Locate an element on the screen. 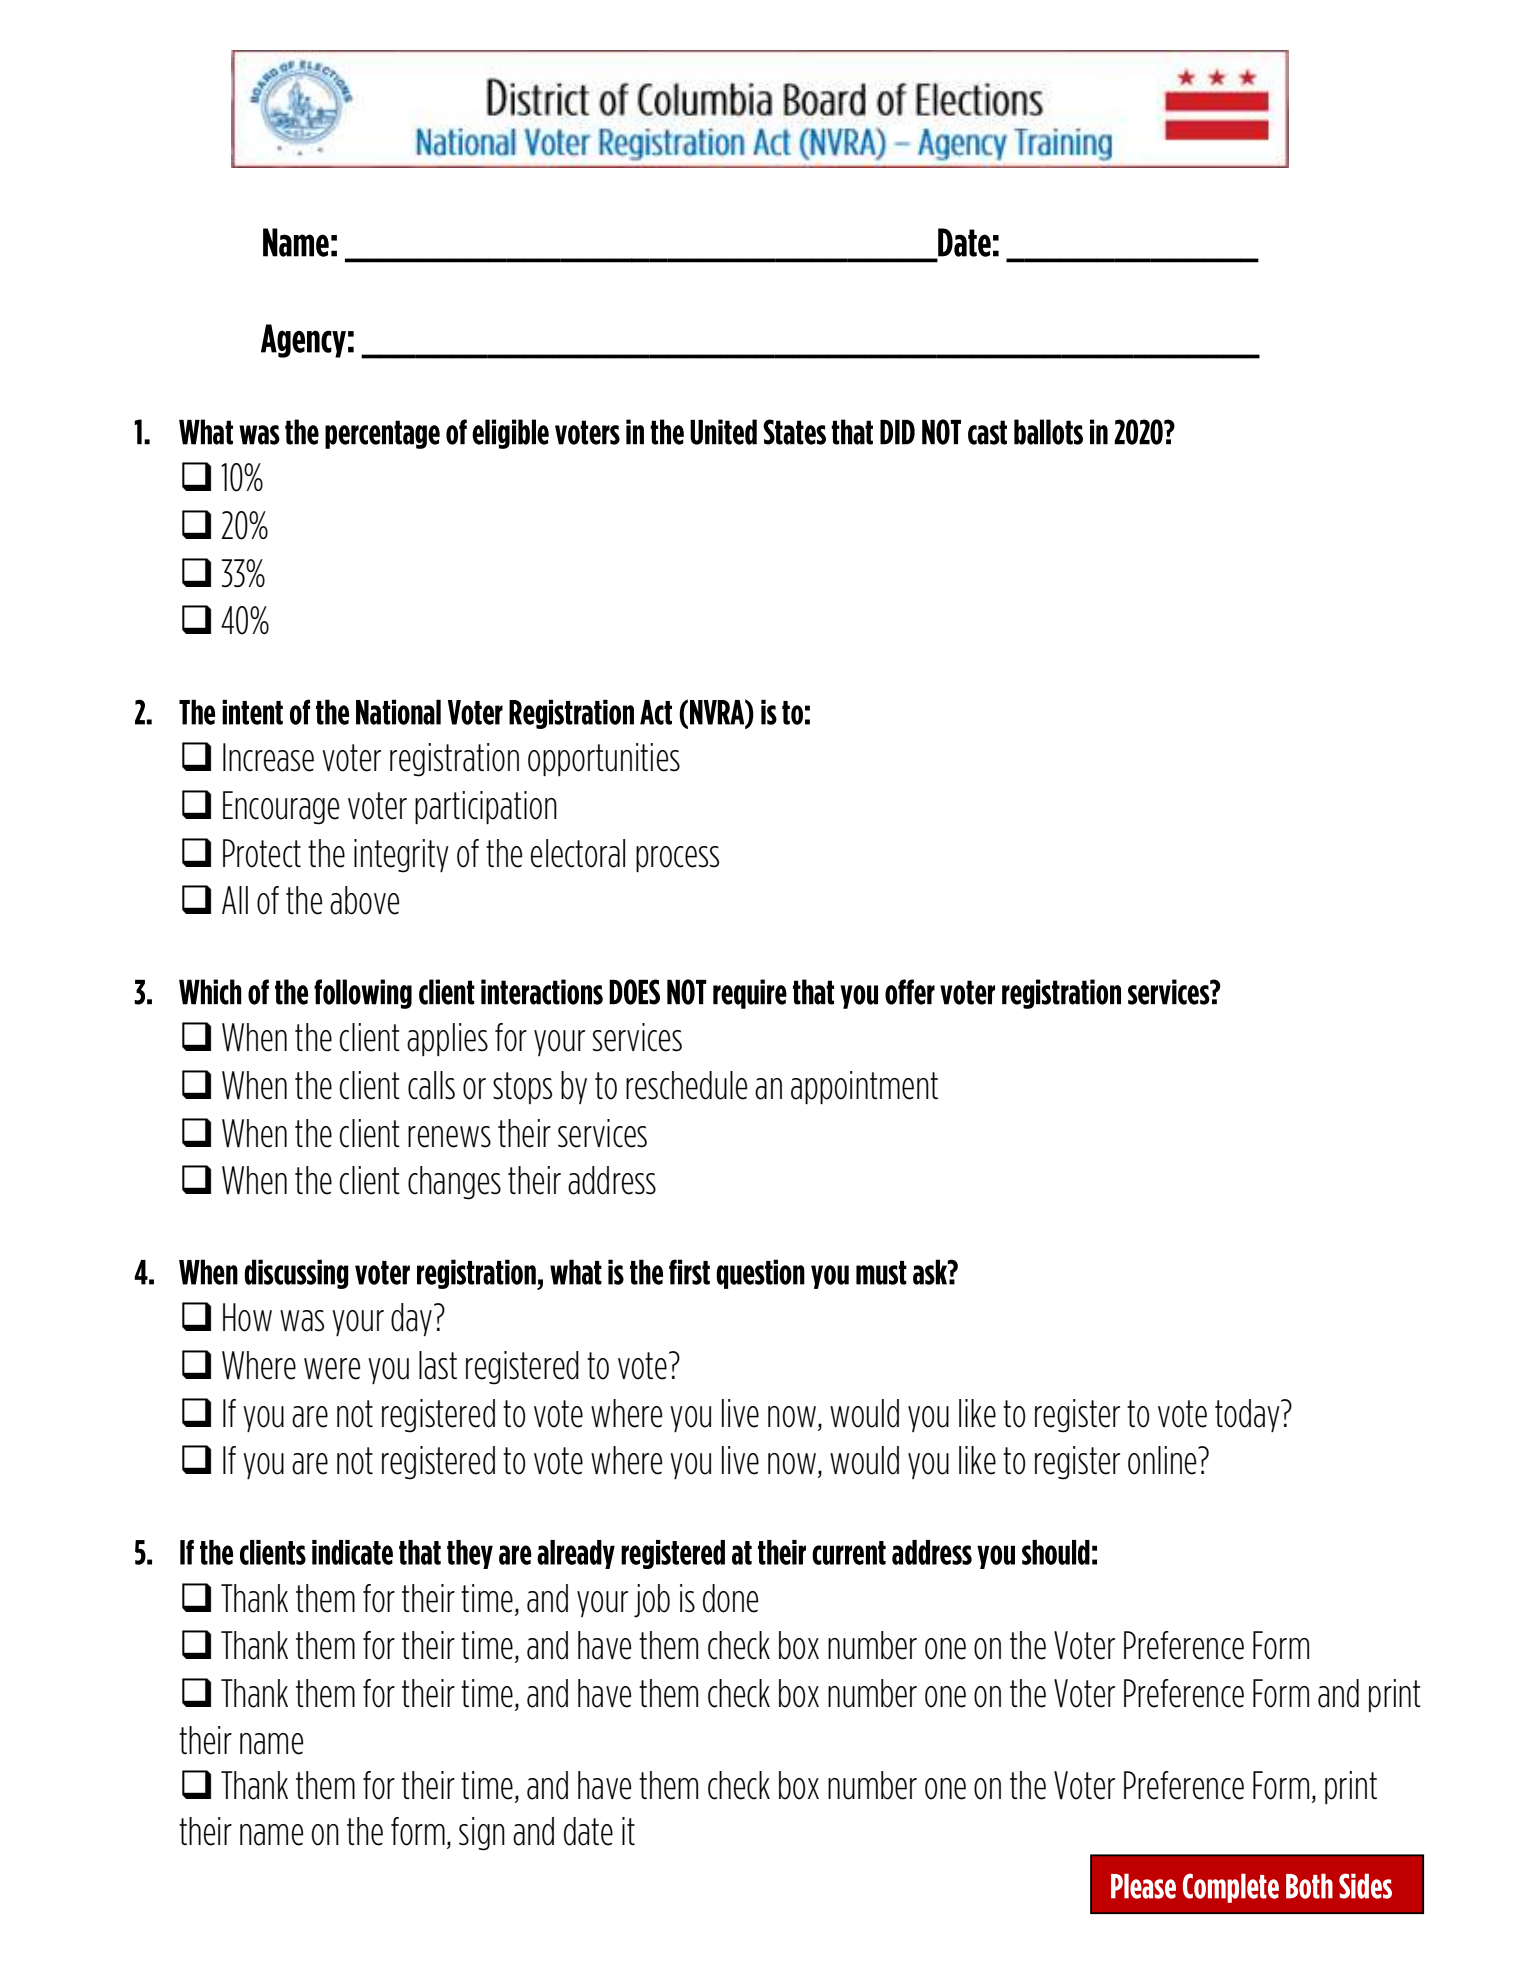  process is located at coordinates (677, 859).
